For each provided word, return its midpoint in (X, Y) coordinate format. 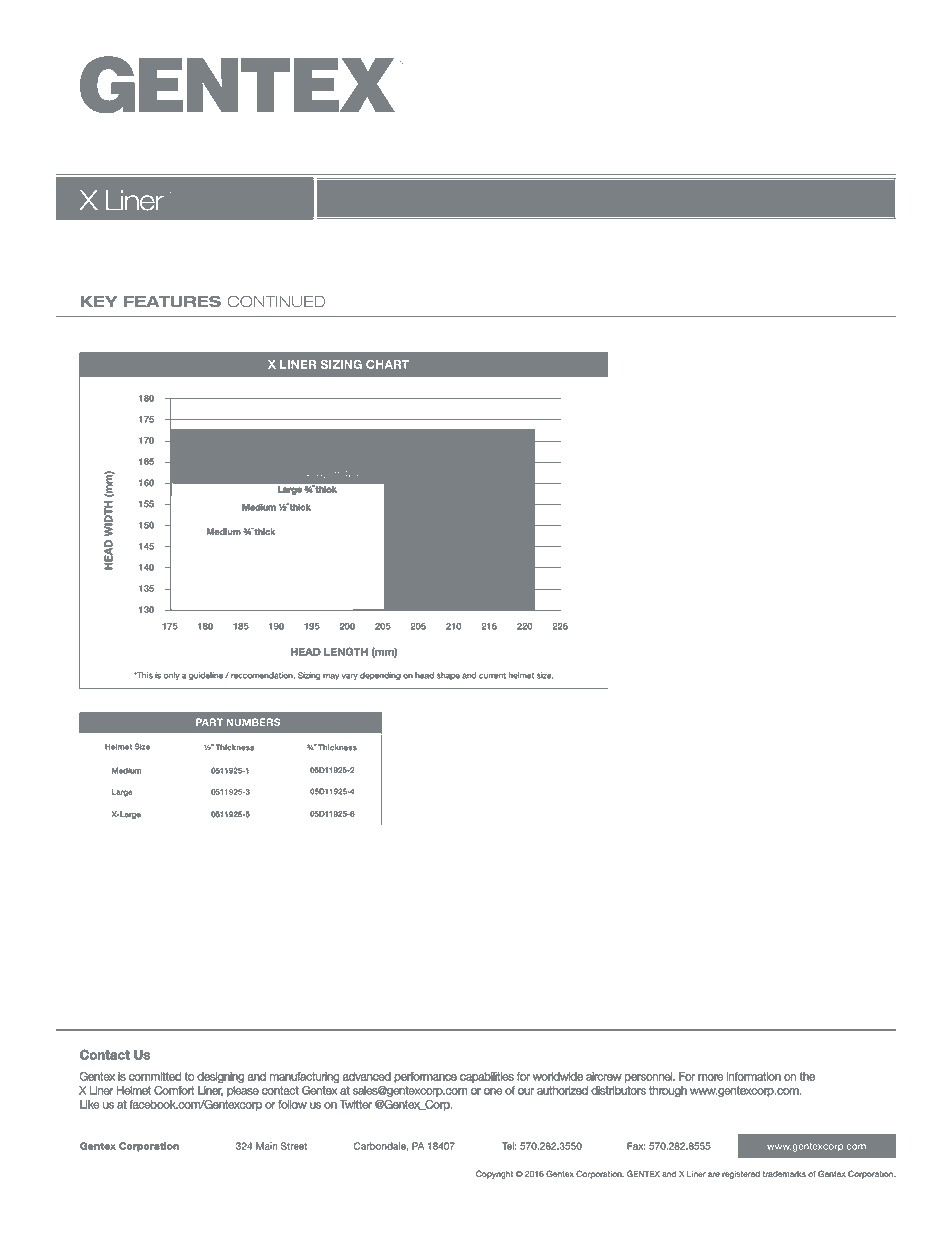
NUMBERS (253, 722)
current (492, 675)
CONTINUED (276, 302)
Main (266, 1146)
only (172, 676)
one (493, 1091)
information (754, 1076)
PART (209, 722)
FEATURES (172, 302)
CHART (387, 364)
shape (448, 676)
